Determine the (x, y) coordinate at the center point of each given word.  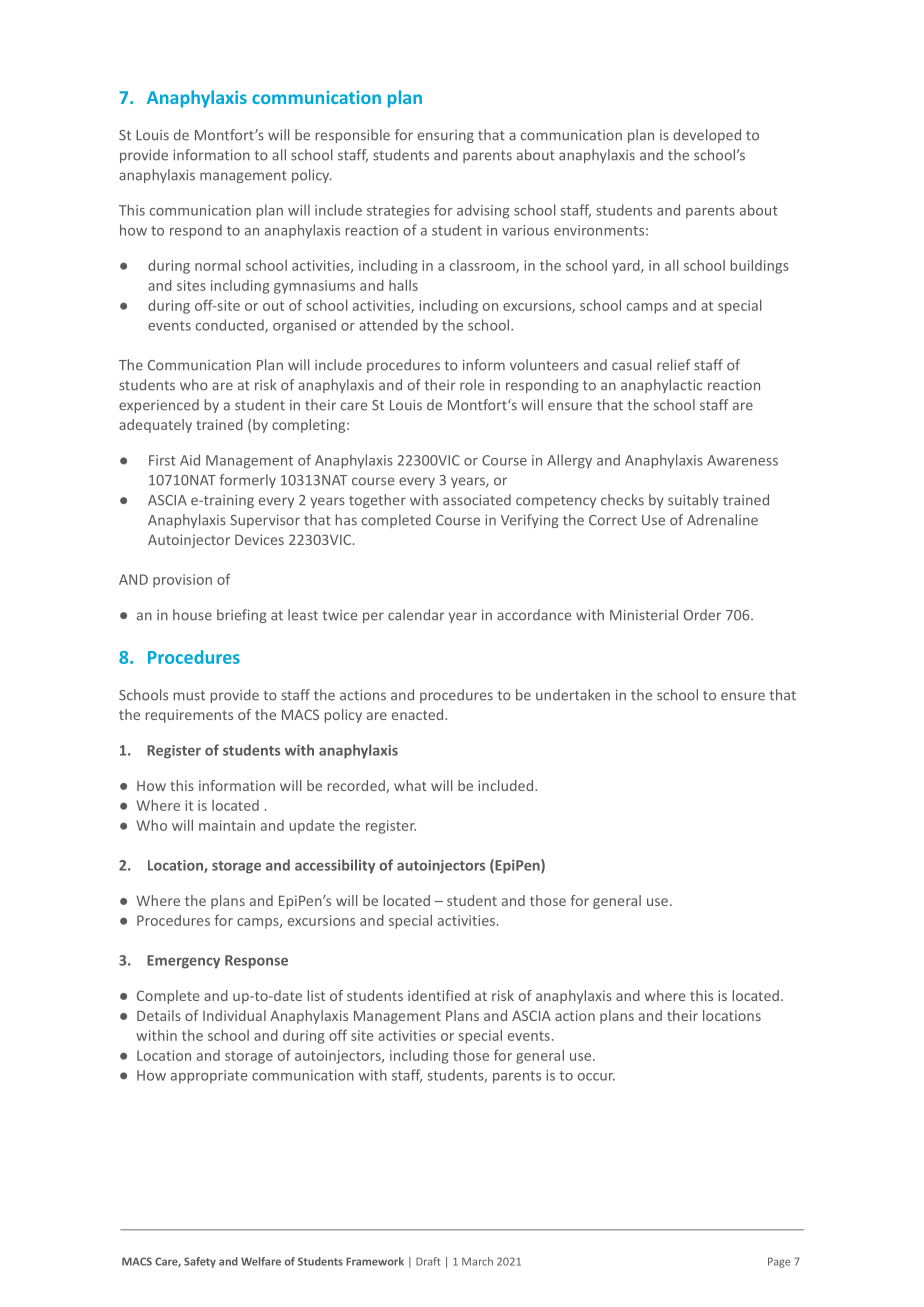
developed (707, 136)
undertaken (573, 695)
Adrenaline (722, 520)
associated (477, 500)
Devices (259, 539)
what (410, 785)
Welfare (261, 1261)
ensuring (446, 136)
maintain (227, 825)
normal (217, 265)
